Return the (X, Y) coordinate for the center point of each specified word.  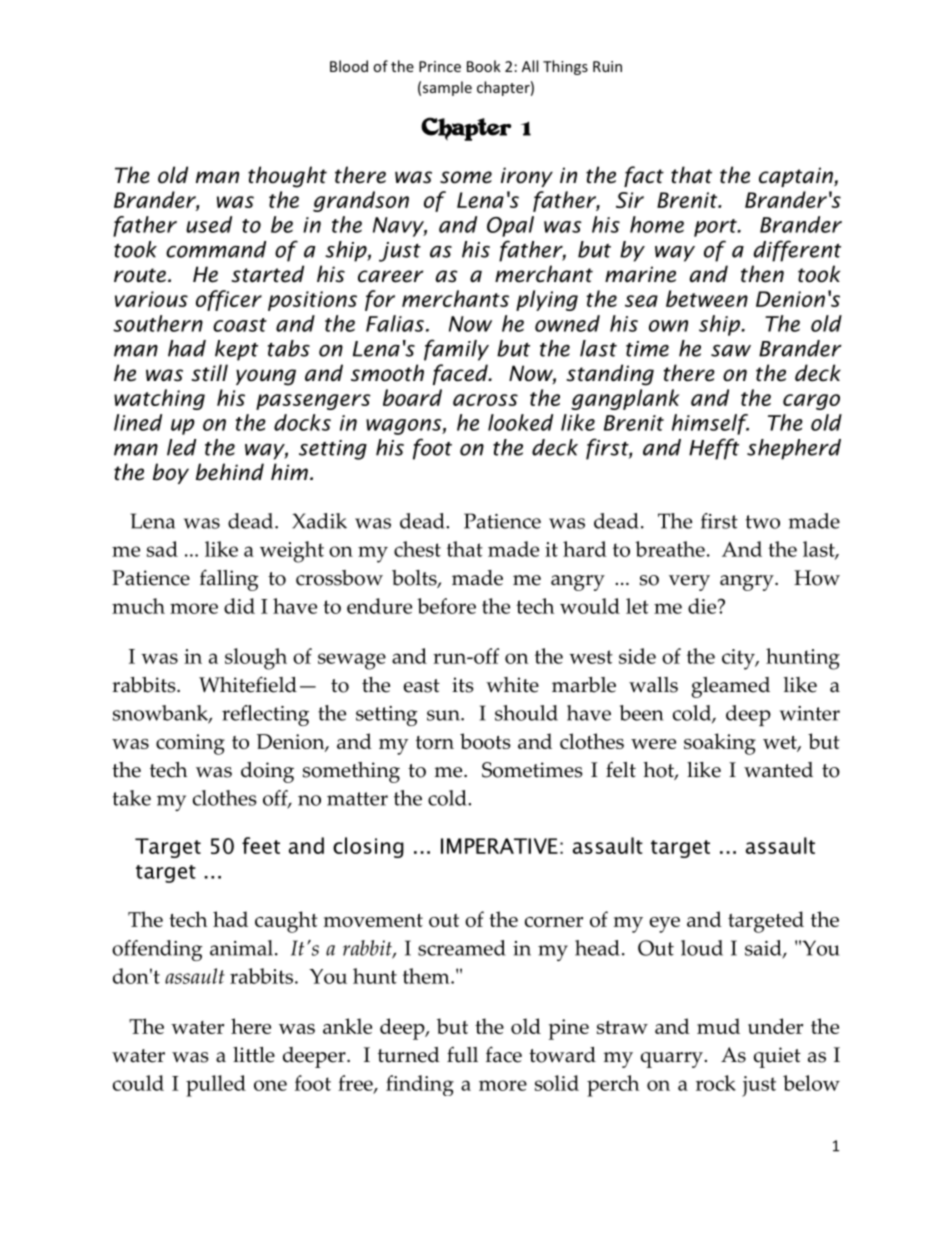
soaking (720, 744)
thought (287, 177)
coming (190, 744)
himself (710, 424)
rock (716, 1083)
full (462, 1055)
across (485, 400)
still (209, 373)
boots (485, 741)
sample (447, 88)
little (254, 1055)
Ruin (607, 66)
